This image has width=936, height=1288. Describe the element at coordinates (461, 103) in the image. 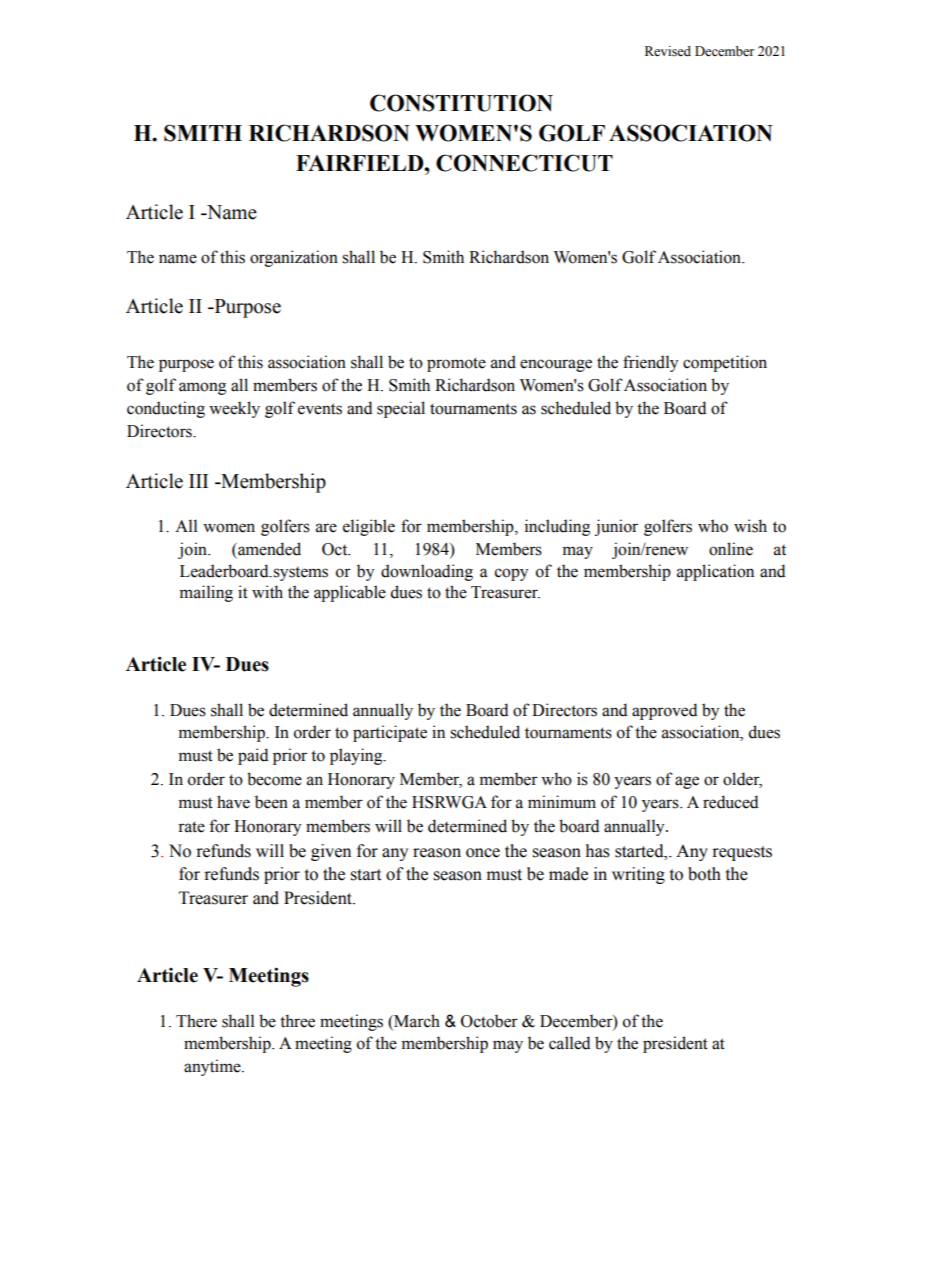

I see `CONSTITUTION` at that location.
